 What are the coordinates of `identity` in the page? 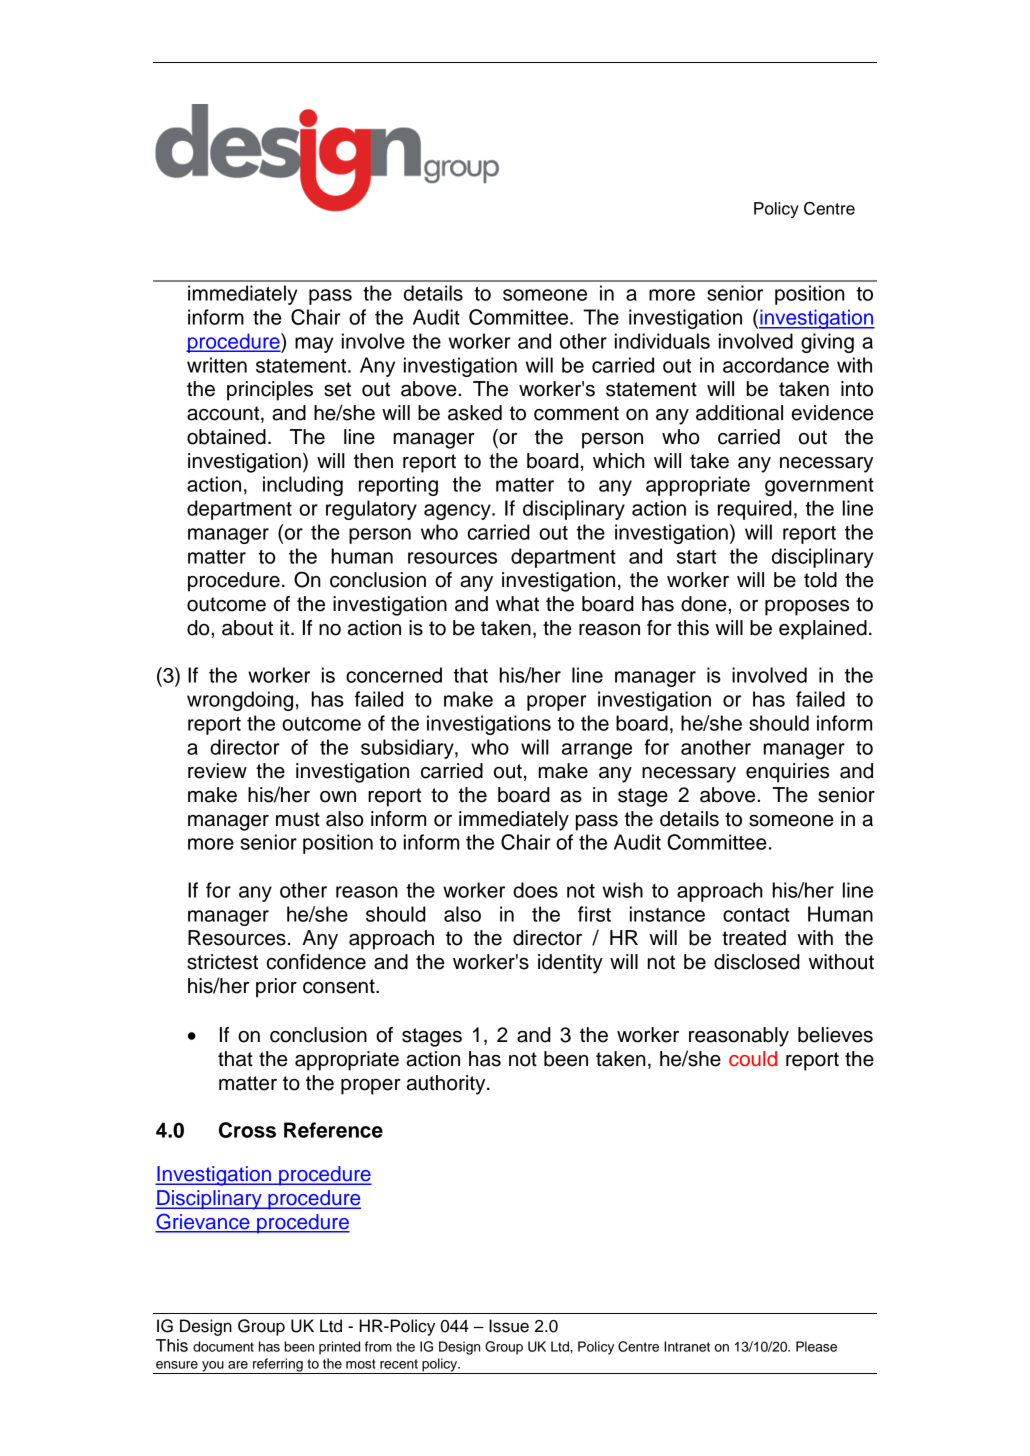 It's located at (570, 964).
